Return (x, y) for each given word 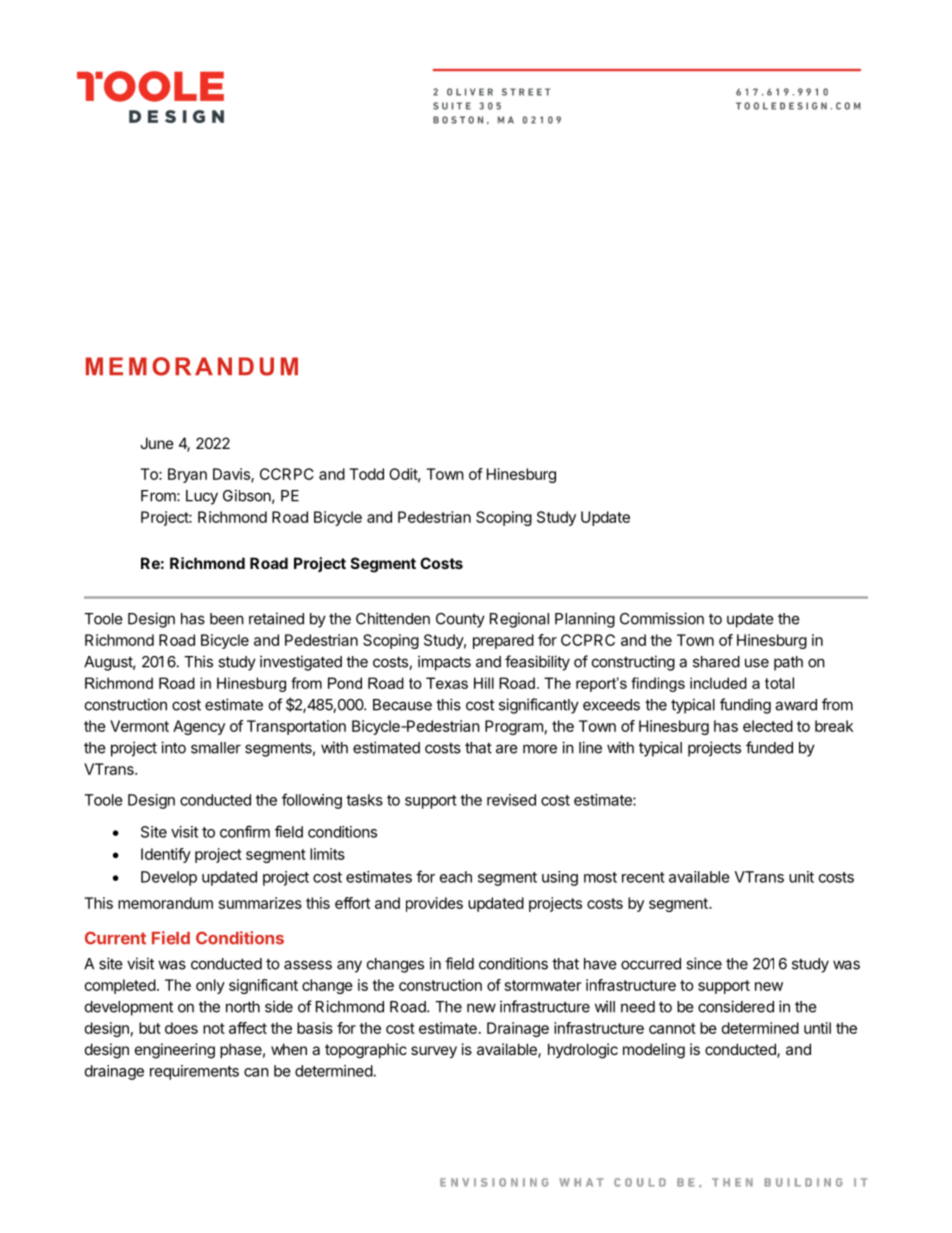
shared (716, 662)
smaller (216, 748)
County (460, 620)
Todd (366, 474)
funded (769, 747)
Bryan (187, 475)
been (227, 619)
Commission (662, 618)
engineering (175, 1051)
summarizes (260, 903)
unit (801, 877)
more (540, 749)
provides (434, 904)
